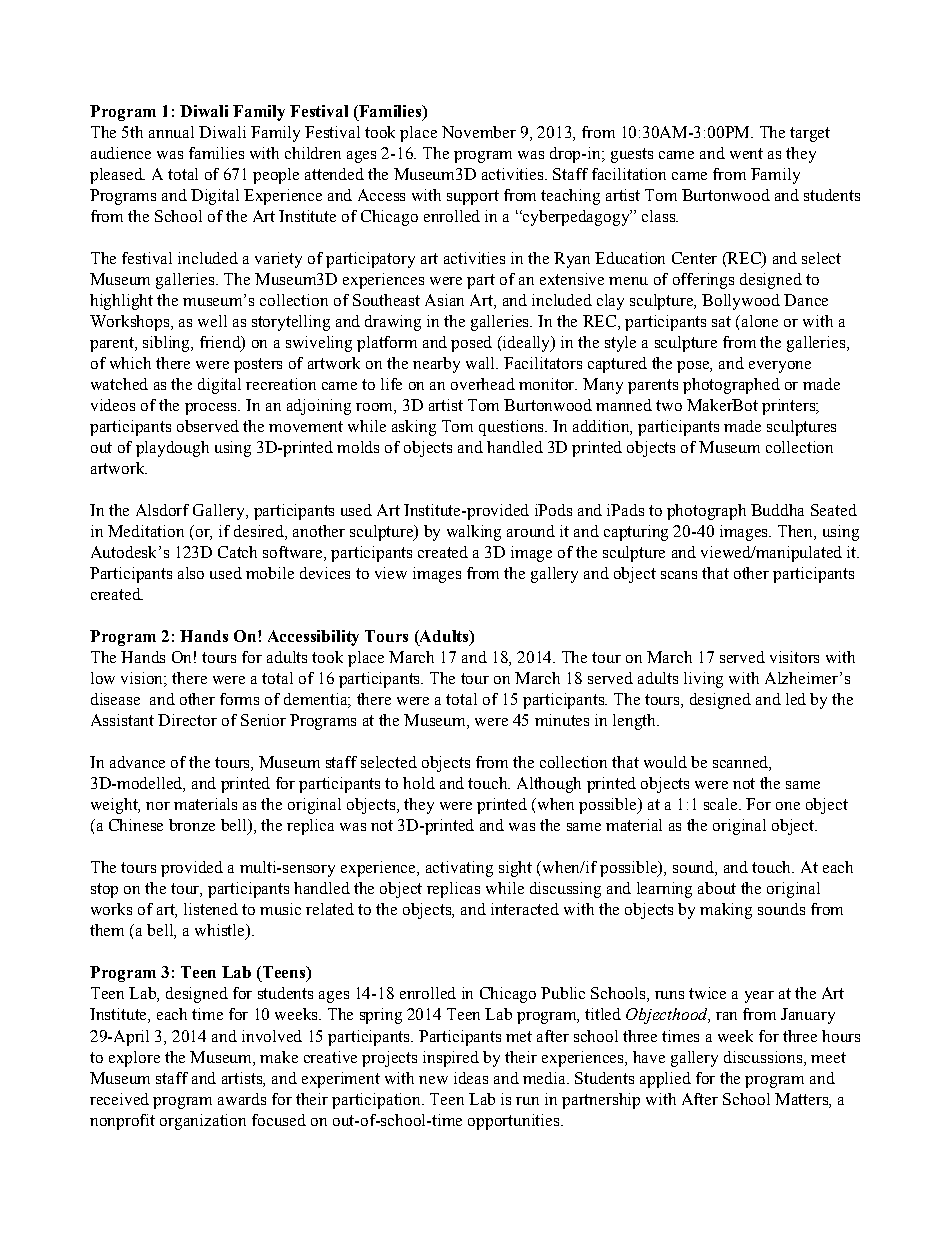 This page has width=952, height=1233. Describe the element at coordinates (802, 1099) in the page. I see `Matters` at that location.
